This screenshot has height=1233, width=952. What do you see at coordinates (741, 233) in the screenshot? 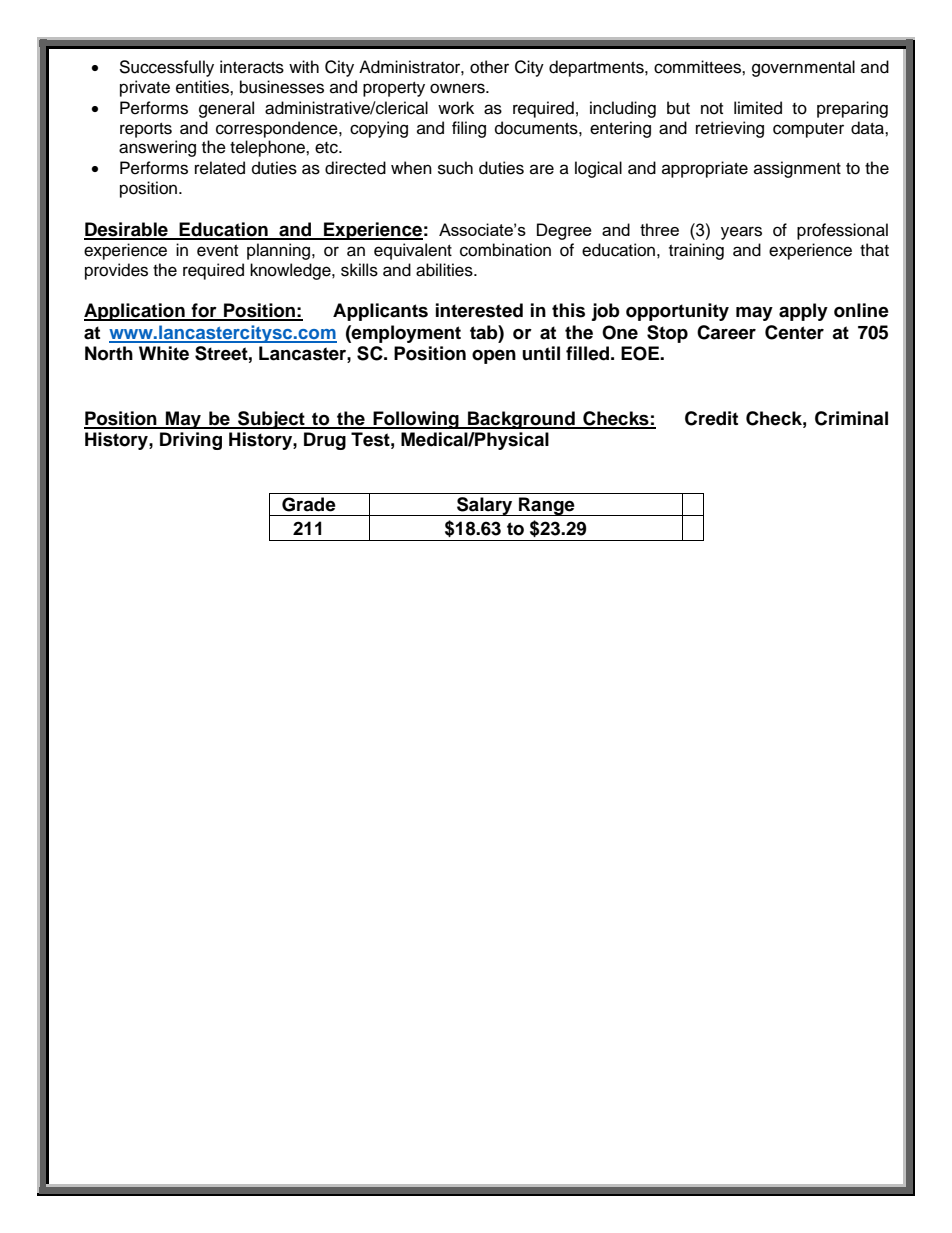
I see `years` at bounding box center [741, 233].
